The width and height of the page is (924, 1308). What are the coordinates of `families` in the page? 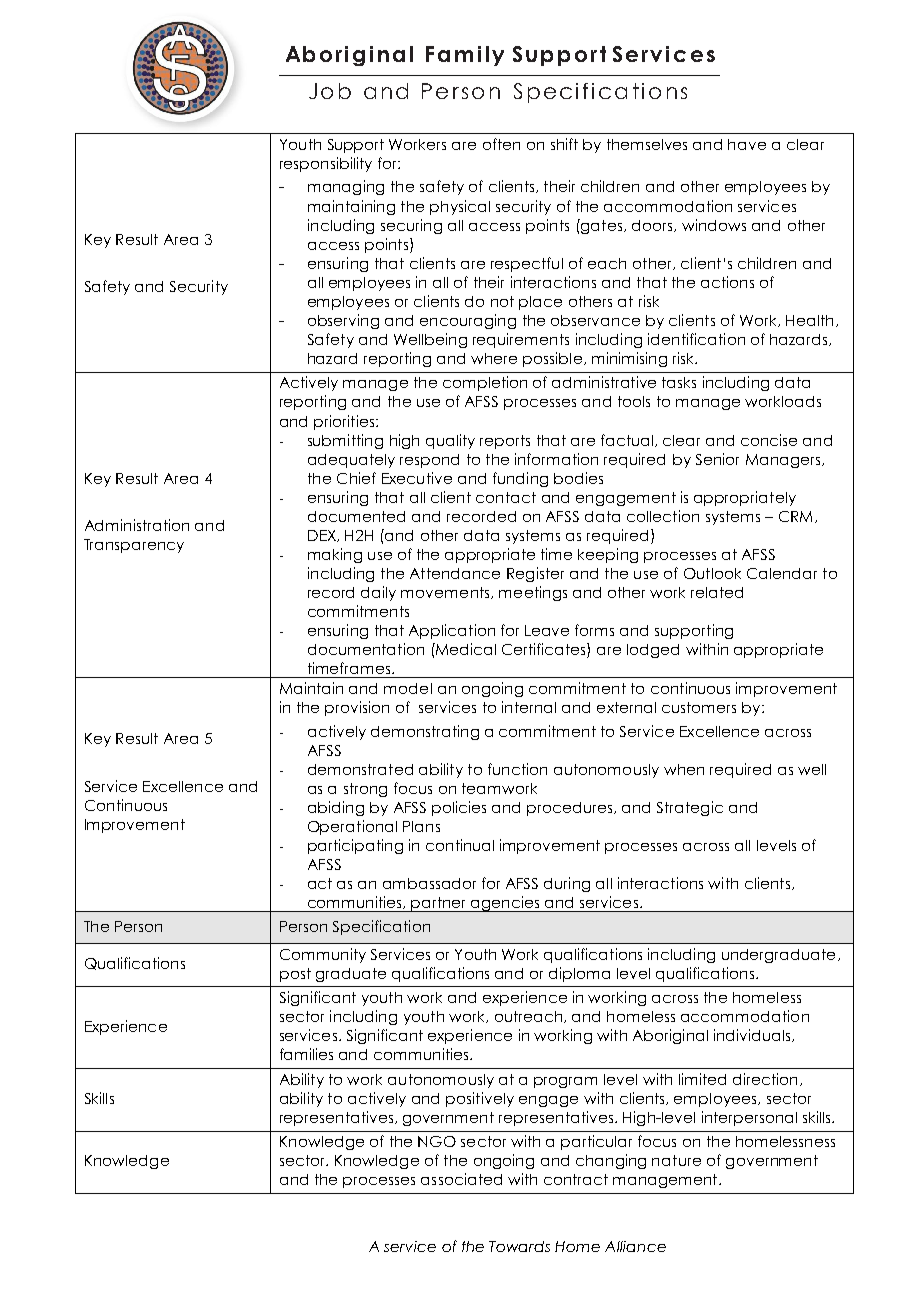 It's located at (306, 1054).
